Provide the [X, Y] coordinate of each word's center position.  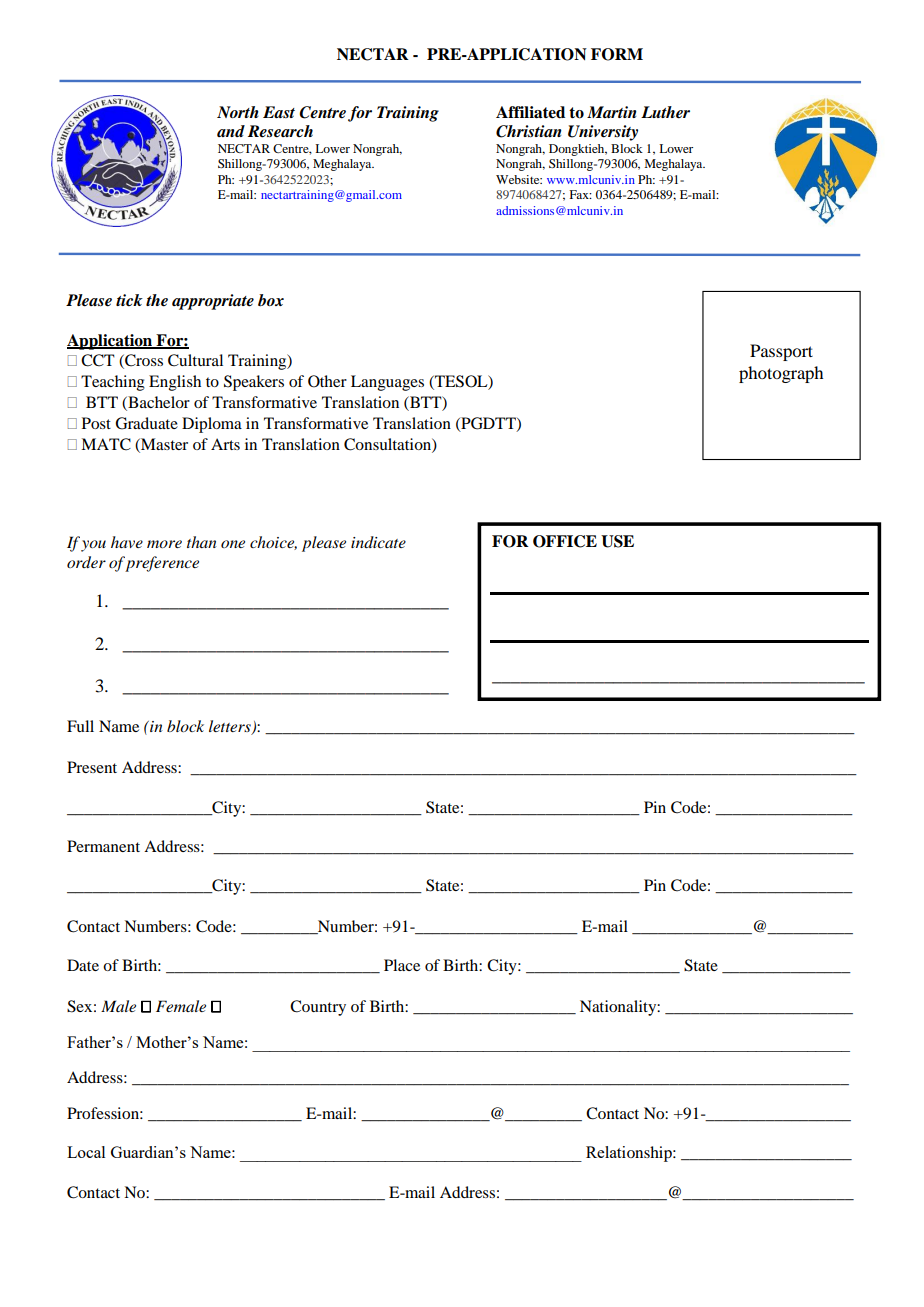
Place [402, 965]
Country [318, 1008]
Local [86, 1152]
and [231, 131]
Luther [665, 112]
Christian [529, 131]
